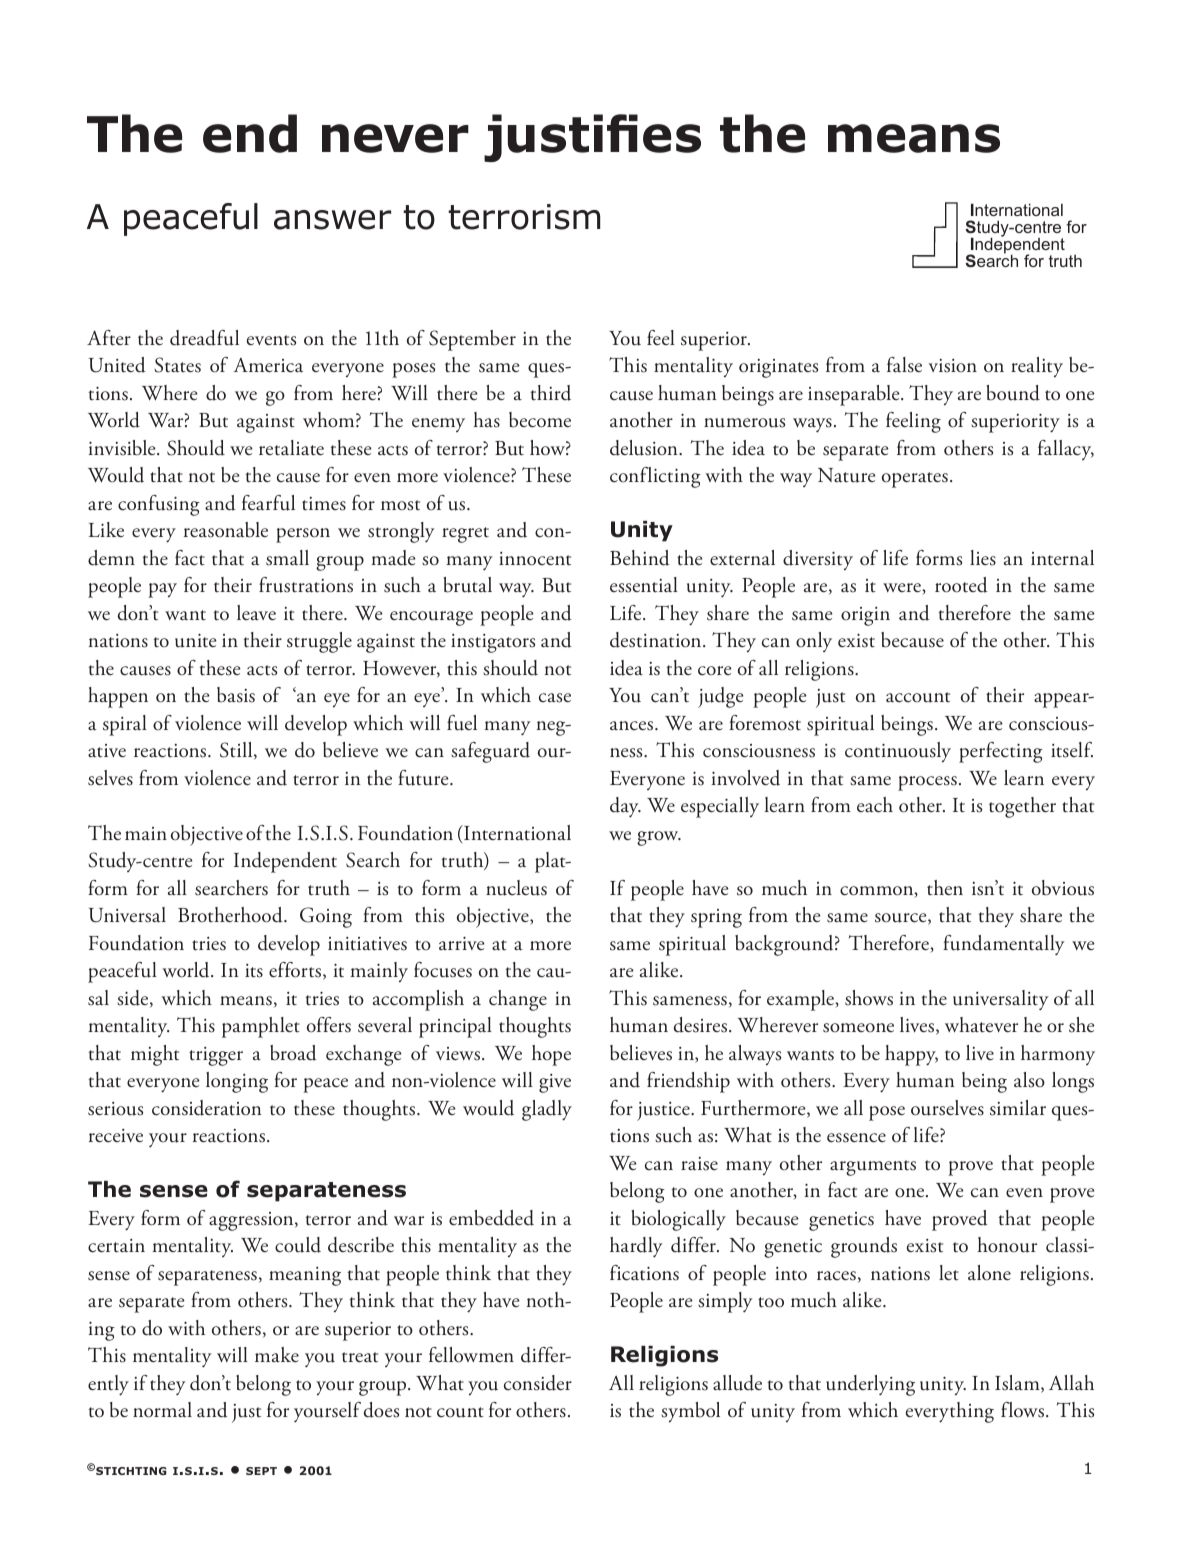 This page has width=1183, height=1541. I want to click on never, so click(395, 138).
